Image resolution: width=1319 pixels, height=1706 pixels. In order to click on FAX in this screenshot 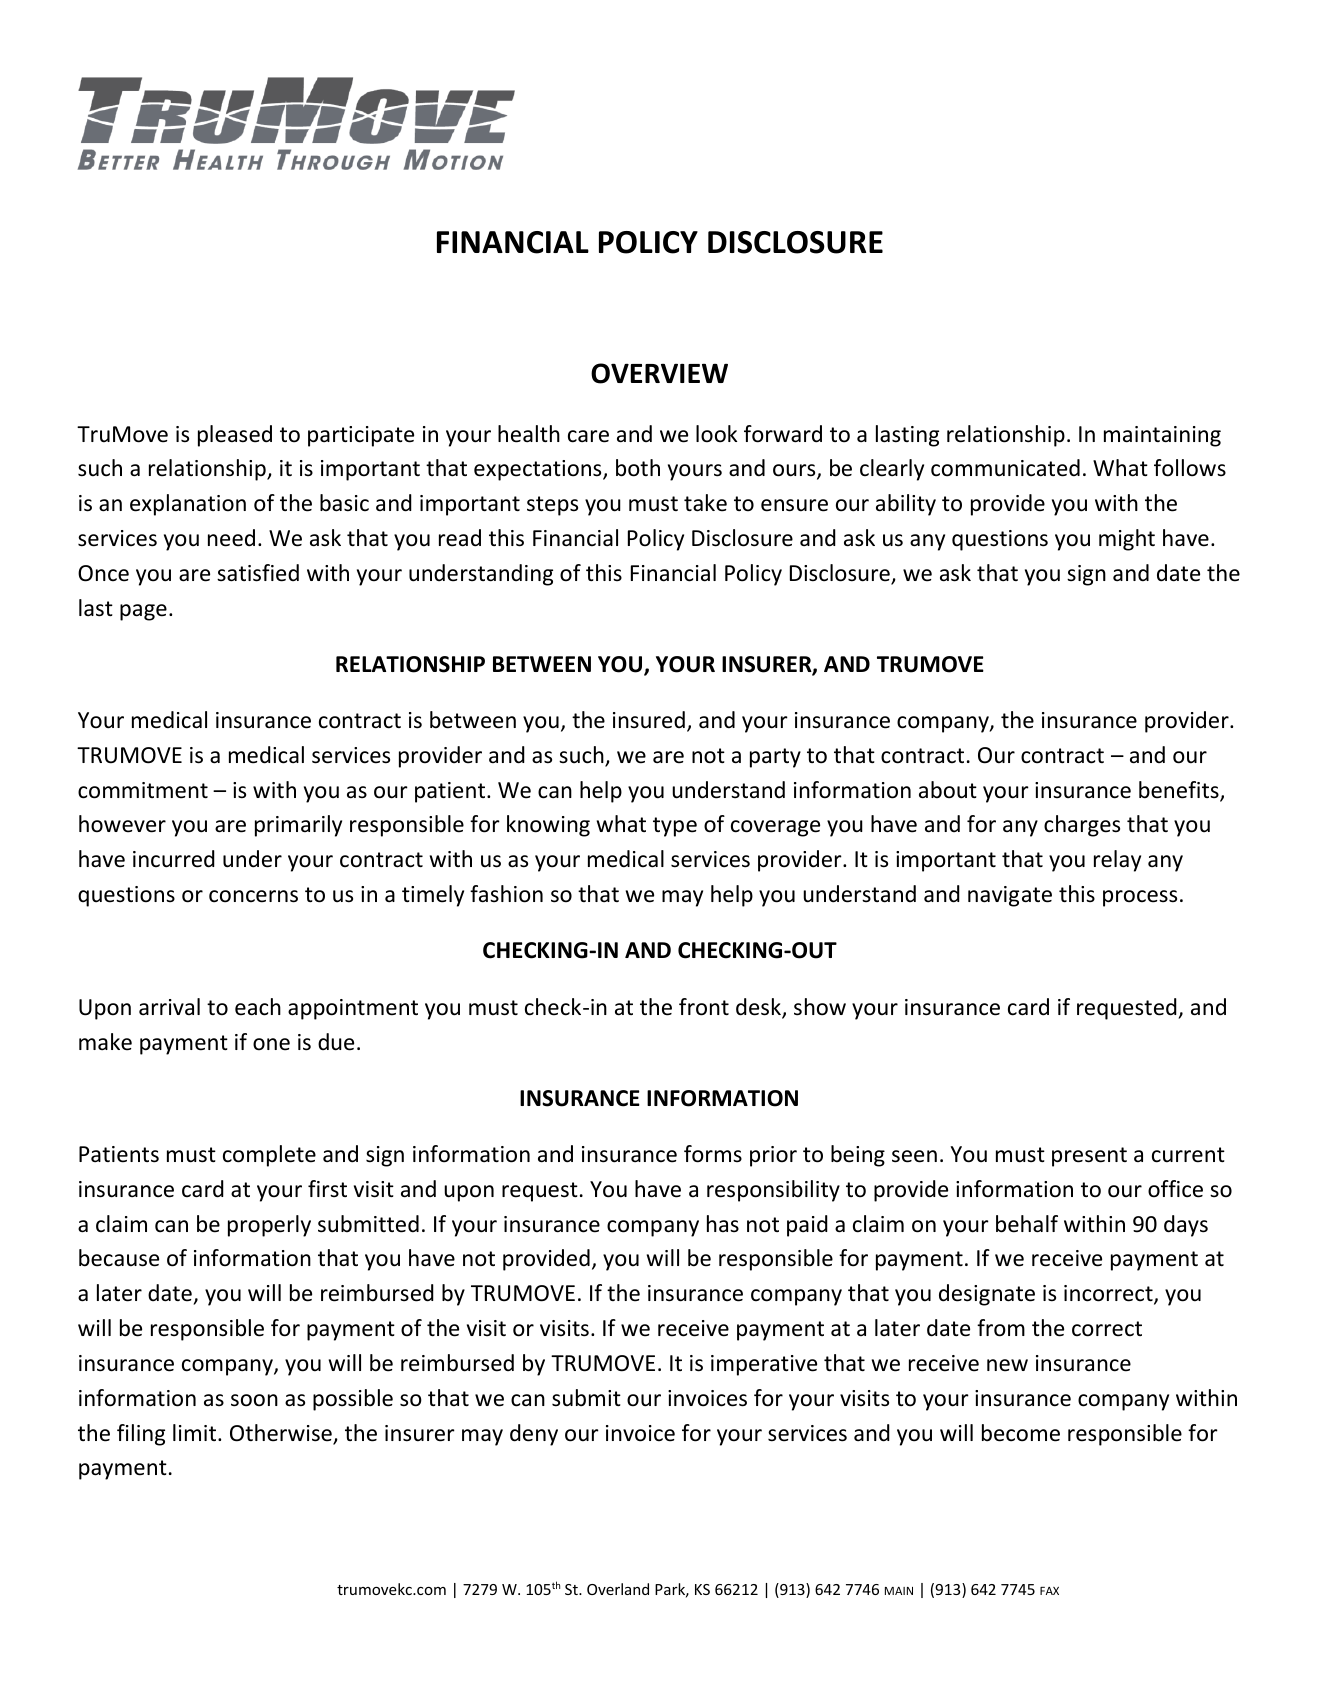, I will do `click(1049, 1591)`.
